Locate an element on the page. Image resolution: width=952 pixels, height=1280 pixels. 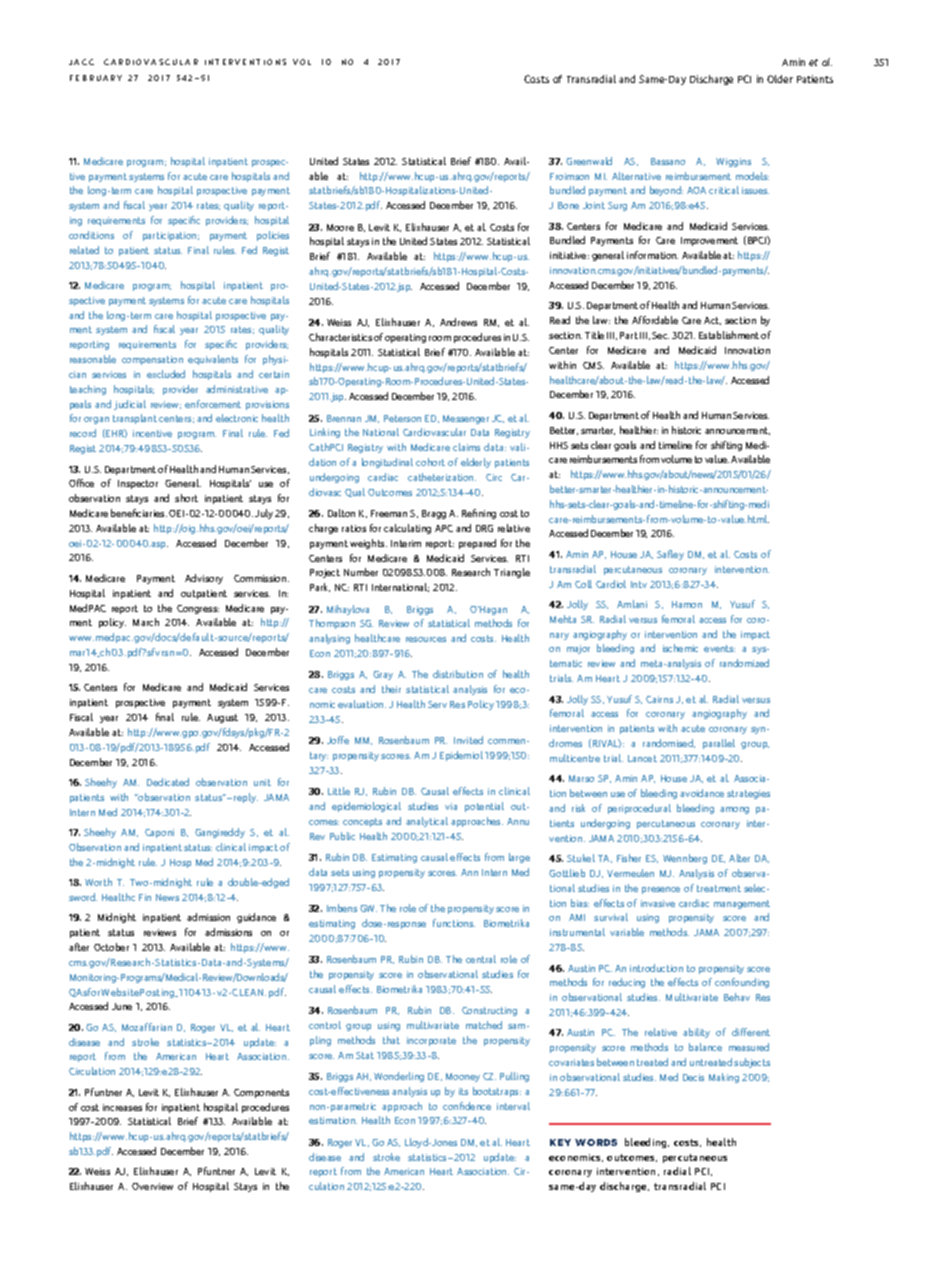
Making is located at coordinates (724, 1078).
